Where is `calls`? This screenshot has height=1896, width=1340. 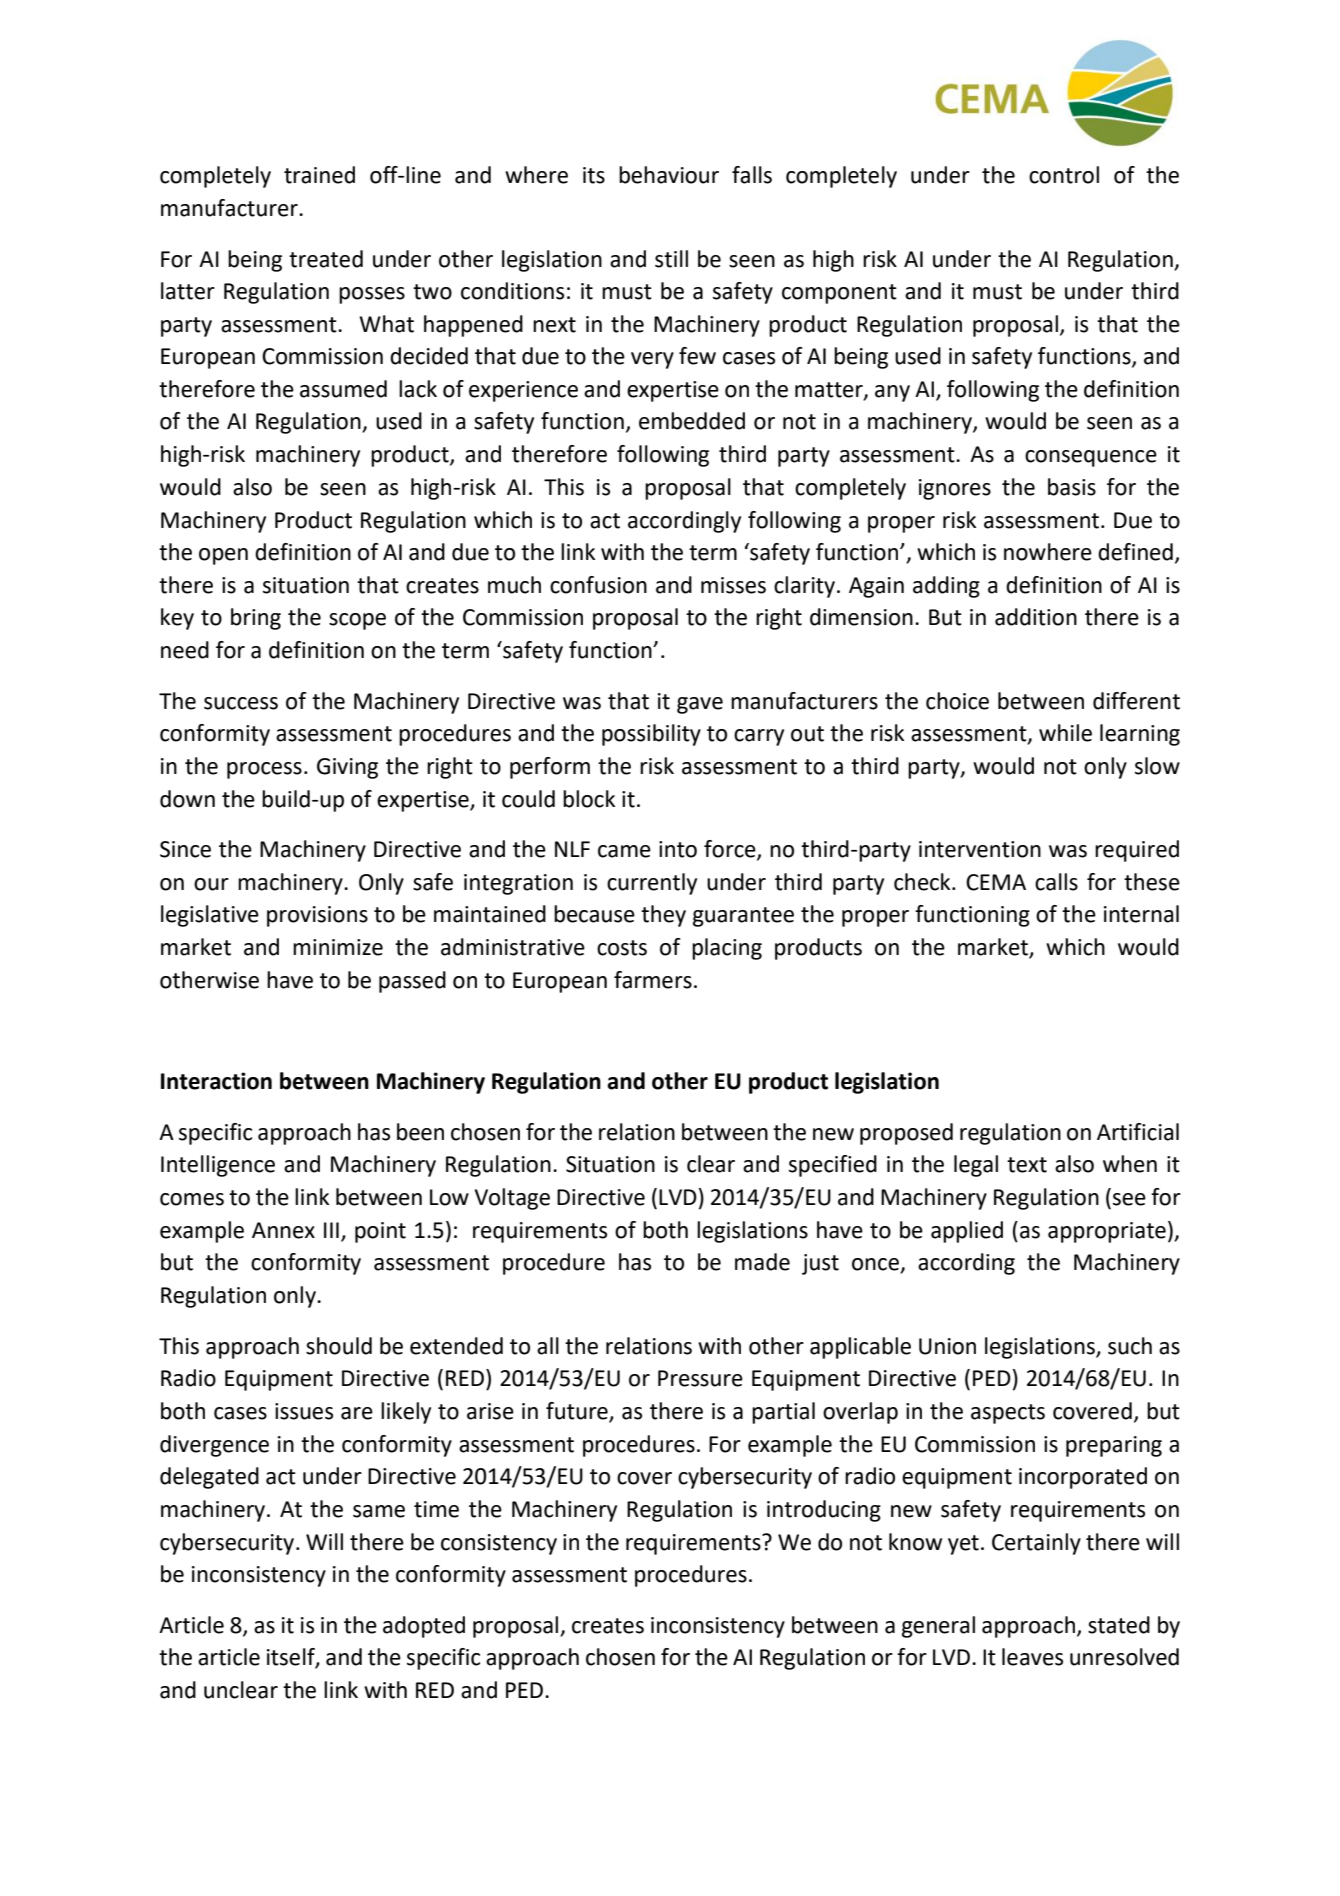 calls is located at coordinates (1056, 882).
